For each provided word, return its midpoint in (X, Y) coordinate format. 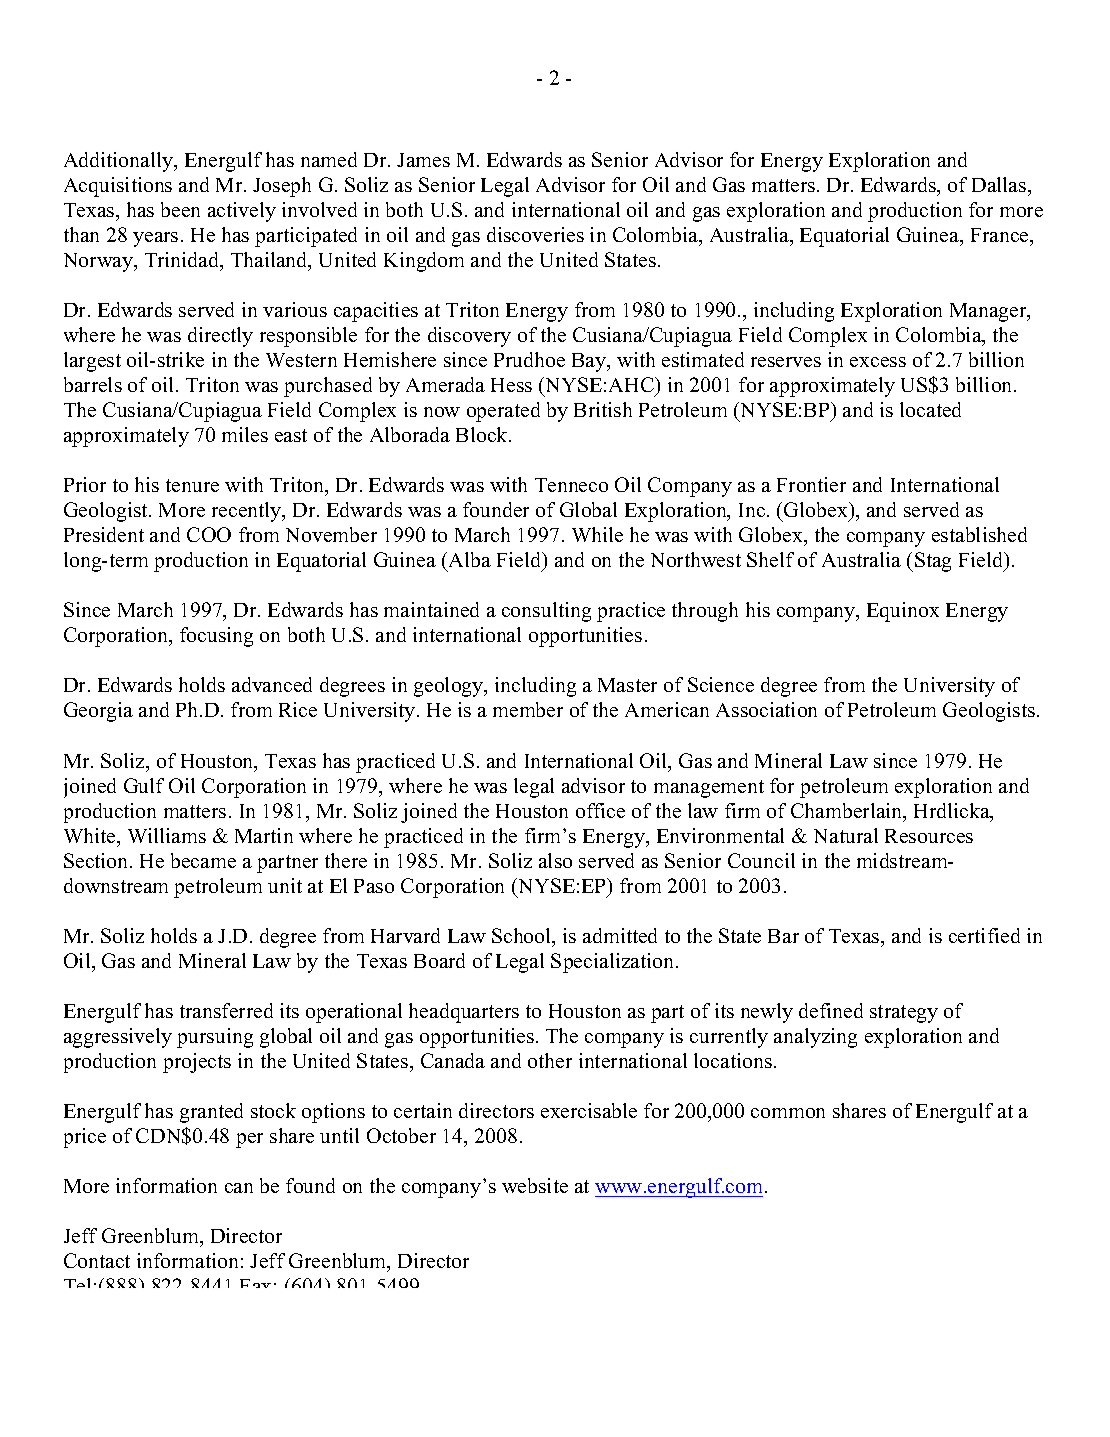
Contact (97, 1260)
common (788, 1113)
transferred (226, 1010)
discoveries (535, 234)
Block (483, 434)
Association (766, 709)
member (528, 709)
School (523, 937)
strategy (904, 1014)
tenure (192, 485)
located (930, 409)
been (180, 209)
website (535, 1185)
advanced (272, 684)
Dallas (1000, 184)
